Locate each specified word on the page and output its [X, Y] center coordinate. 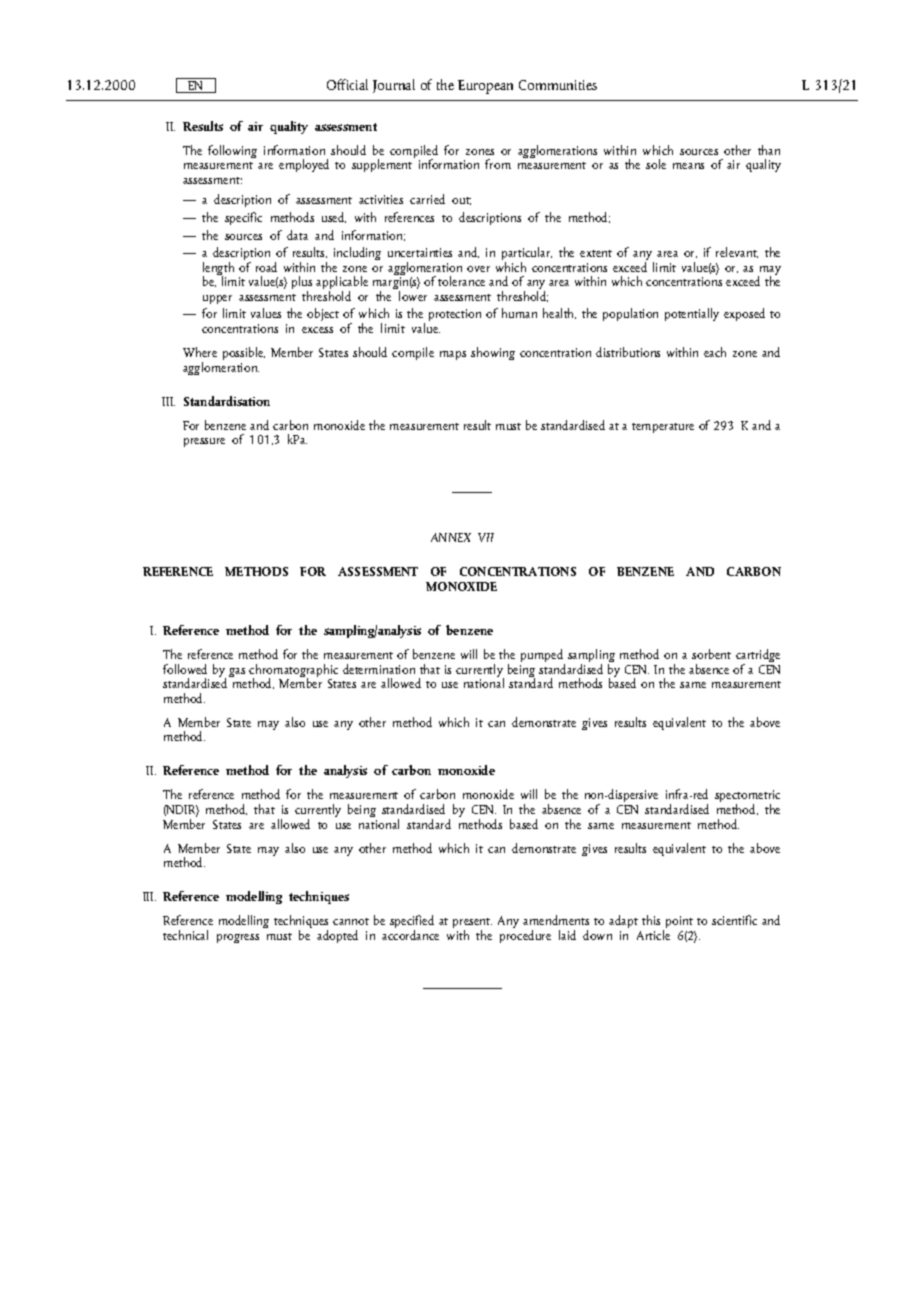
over [478, 269]
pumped [543, 657]
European [485, 87]
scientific [734, 920]
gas [237, 672]
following [232, 151]
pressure [204, 442]
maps [453, 355]
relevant [737, 252]
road [266, 267]
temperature [663, 428]
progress [238, 938]
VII [486, 537]
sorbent [711, 654]
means [688, 166]
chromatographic [293, 672]
